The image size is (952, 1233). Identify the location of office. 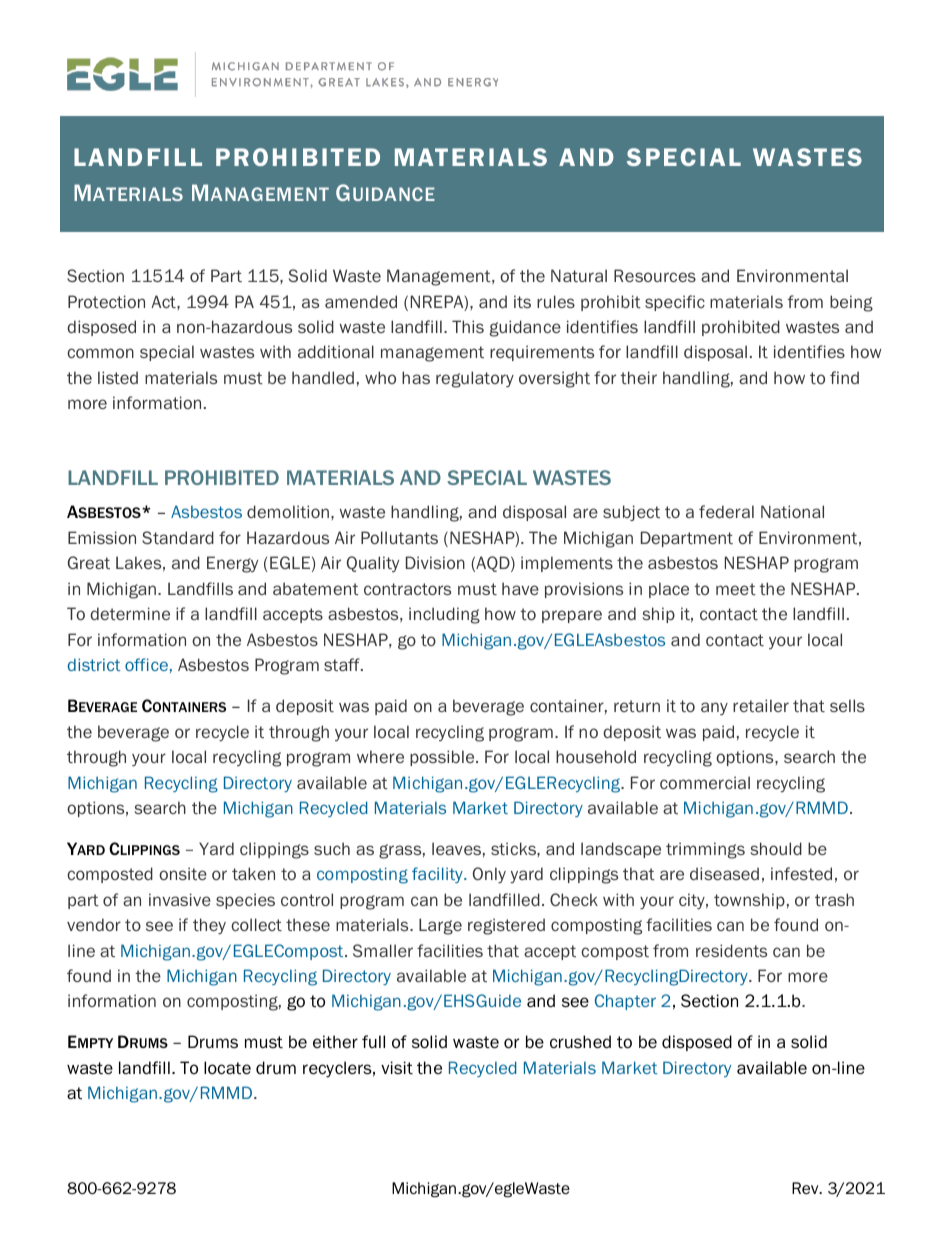
(146, 664).
